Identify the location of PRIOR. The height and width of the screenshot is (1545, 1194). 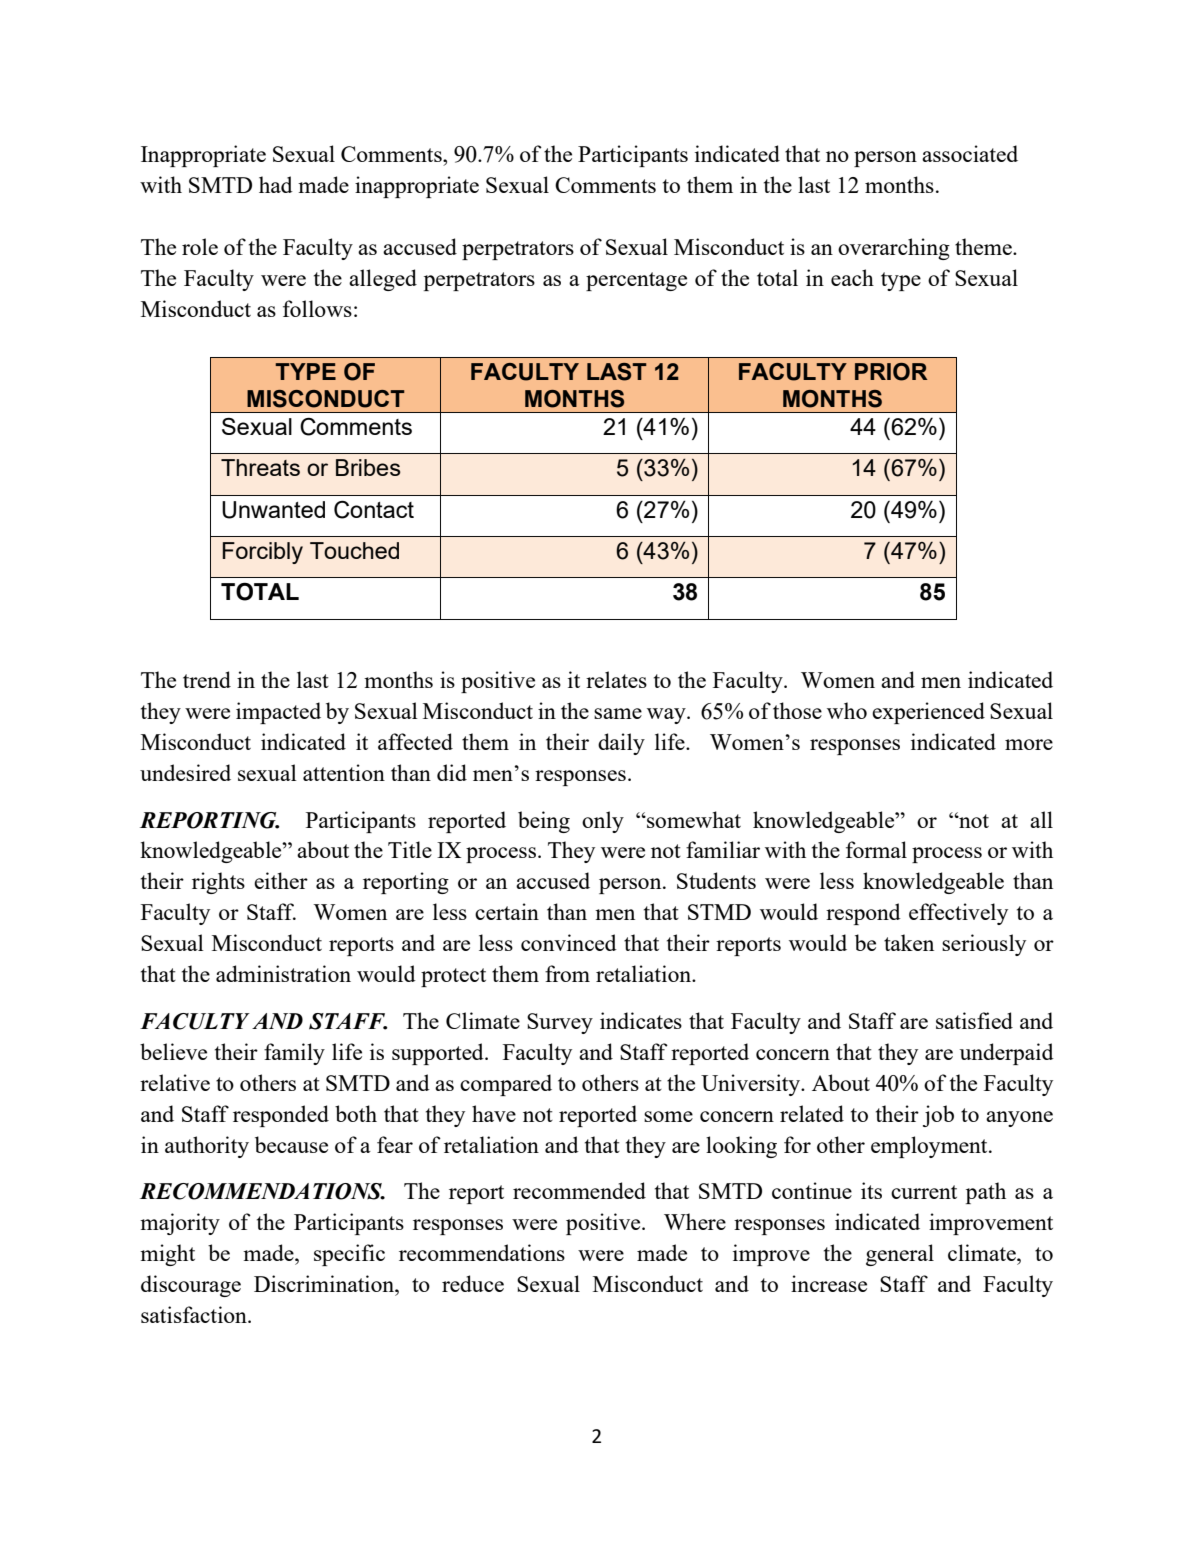
(891, 372).
